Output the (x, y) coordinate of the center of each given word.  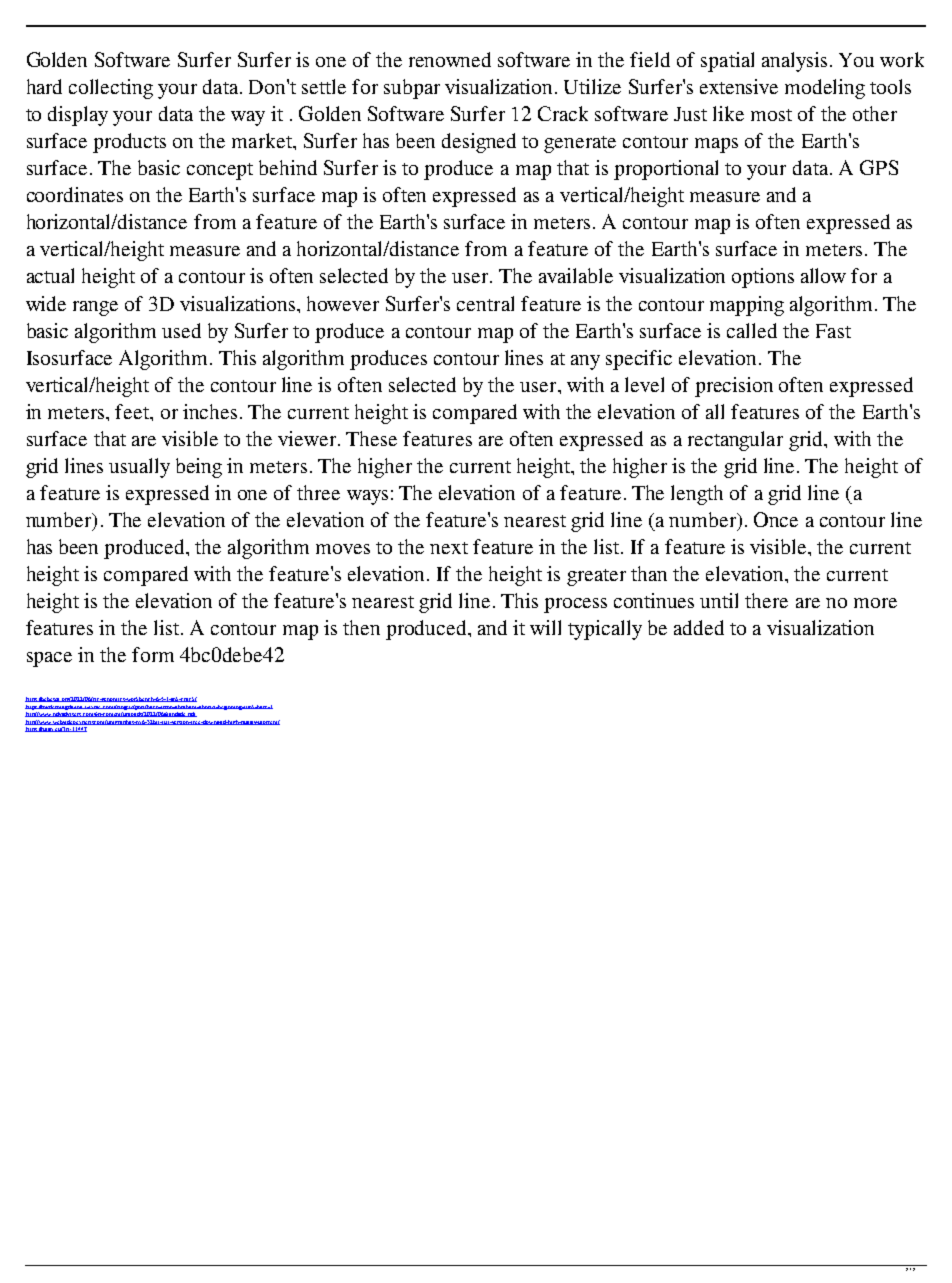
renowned (450, 59)
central (485, 303)
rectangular (735, 441)
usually (139, 468)
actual (50, 275)
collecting (111, 89)
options (763, 278)
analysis (794, 62)
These (371, 438)
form (153, 654)
